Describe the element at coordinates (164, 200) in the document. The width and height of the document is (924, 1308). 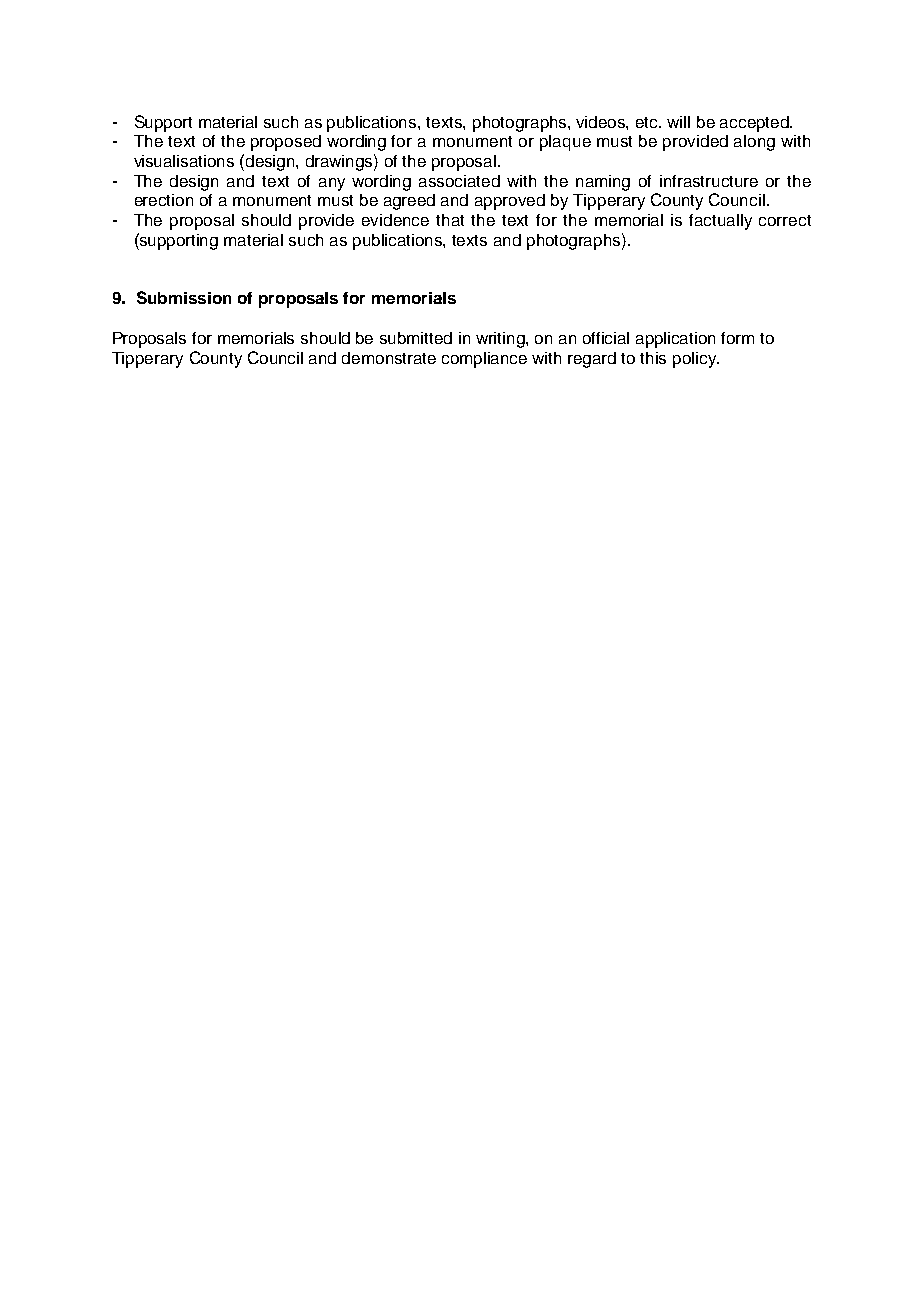
I see `erection` at that location.
